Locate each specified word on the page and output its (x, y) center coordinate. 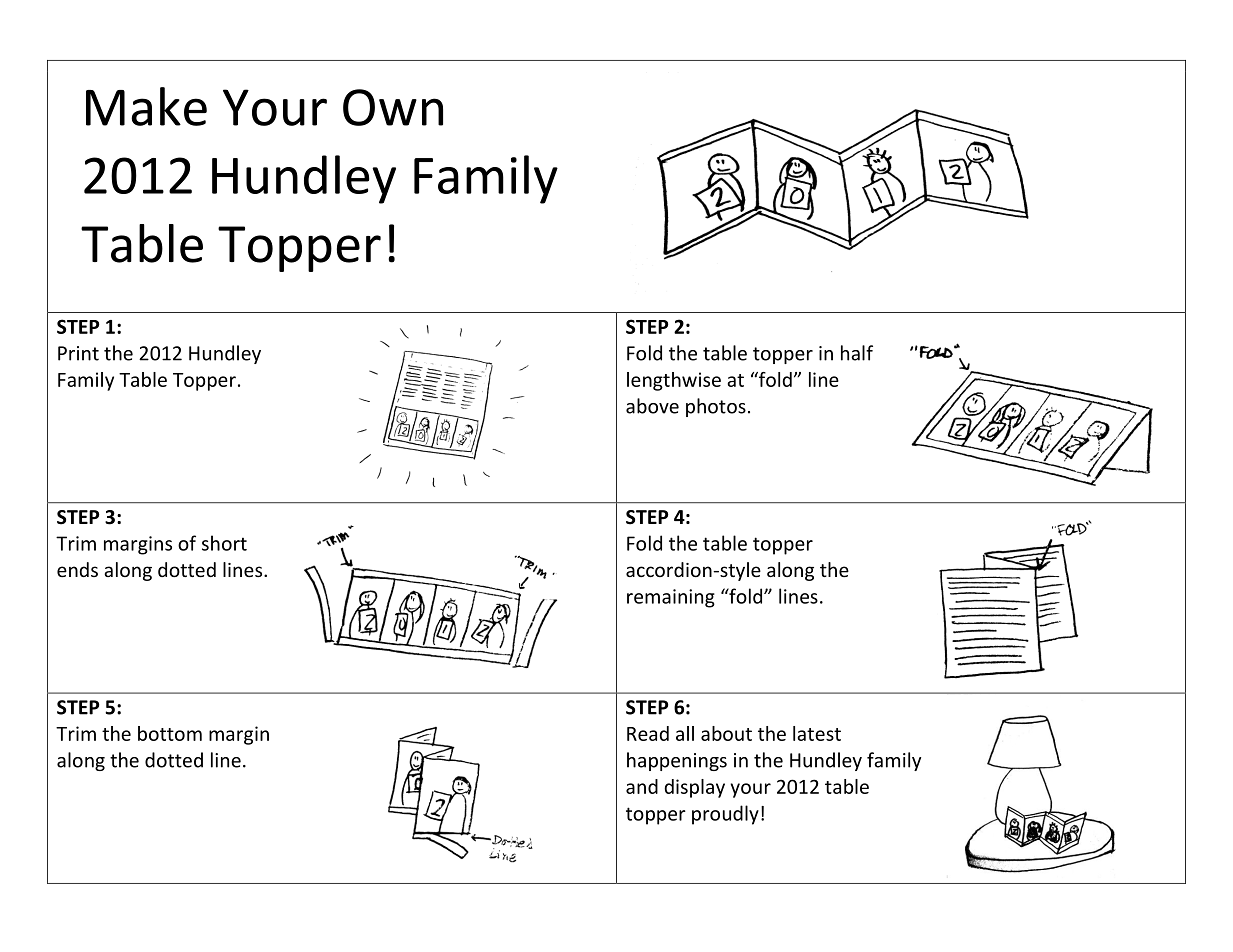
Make (146, 106)
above (652, 406)
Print (78, 353)
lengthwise (674, 381)
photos (716, 407)
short (224, 543)
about (726, 733)
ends (77, 569)
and (642, 786)
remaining (671, 598)
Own (393, 107)
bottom (170, 733)
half (857, 353)
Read (648, 733)
